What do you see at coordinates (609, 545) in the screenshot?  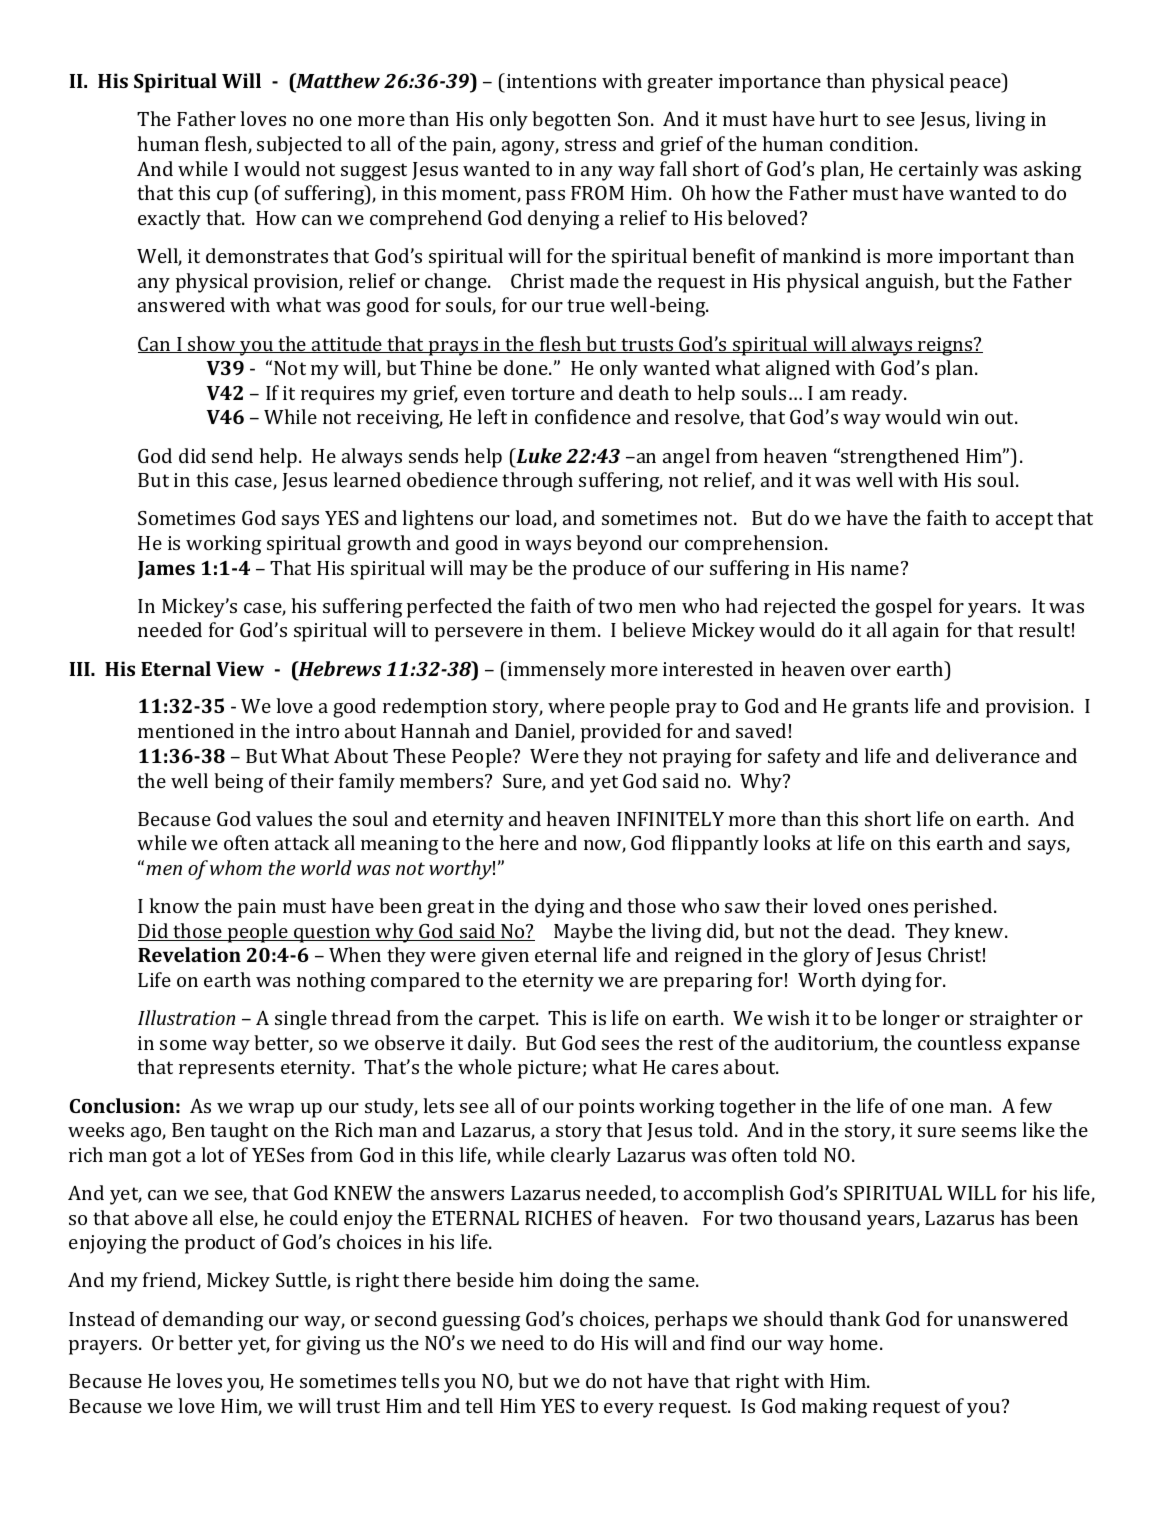 I see `beyond` at bounding box center [609, 545].
